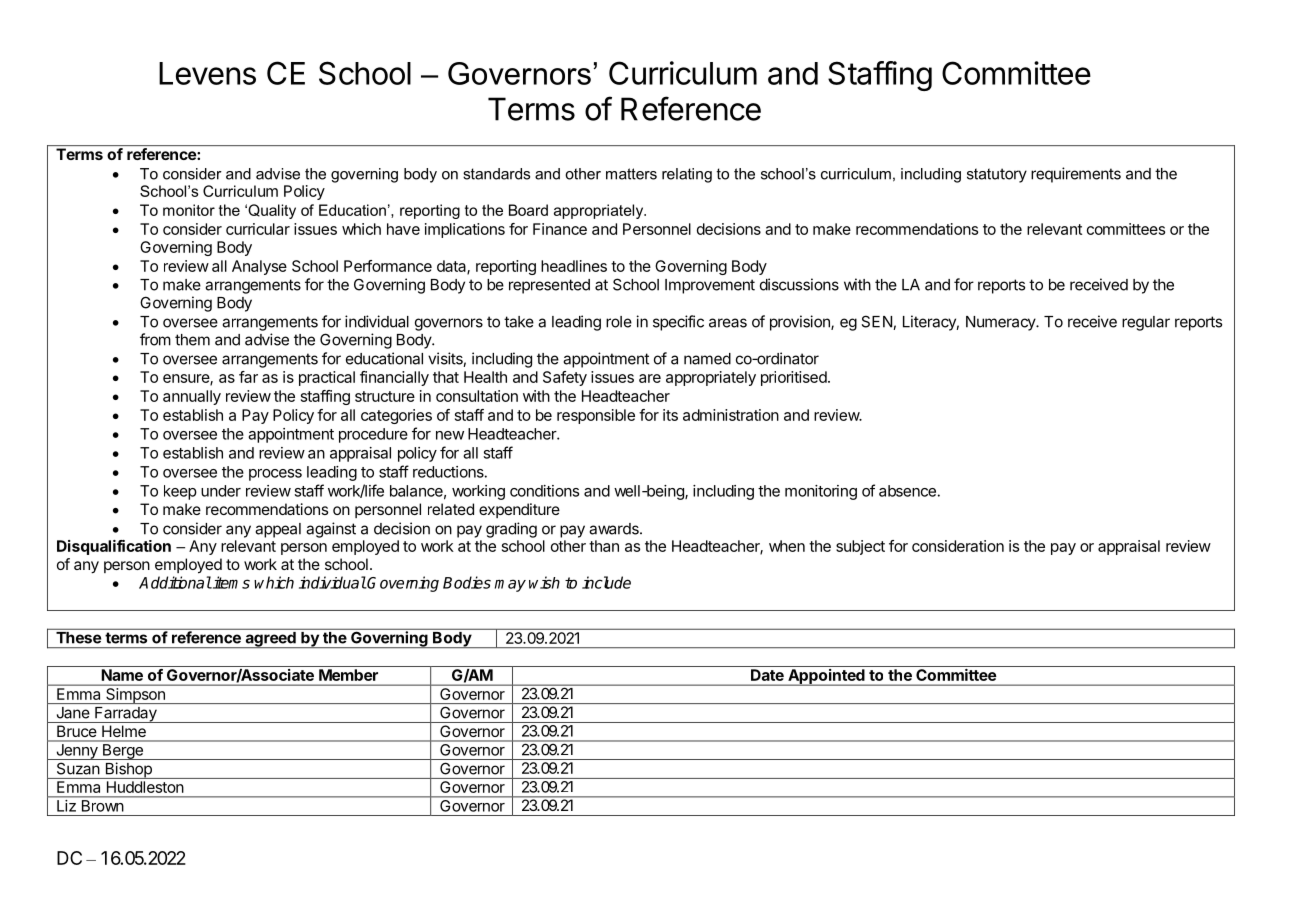 This screenshot has width=1308, height=924. Describe the element at coordinates (907, 491) in the screenshot. I see `absence` at that location.
